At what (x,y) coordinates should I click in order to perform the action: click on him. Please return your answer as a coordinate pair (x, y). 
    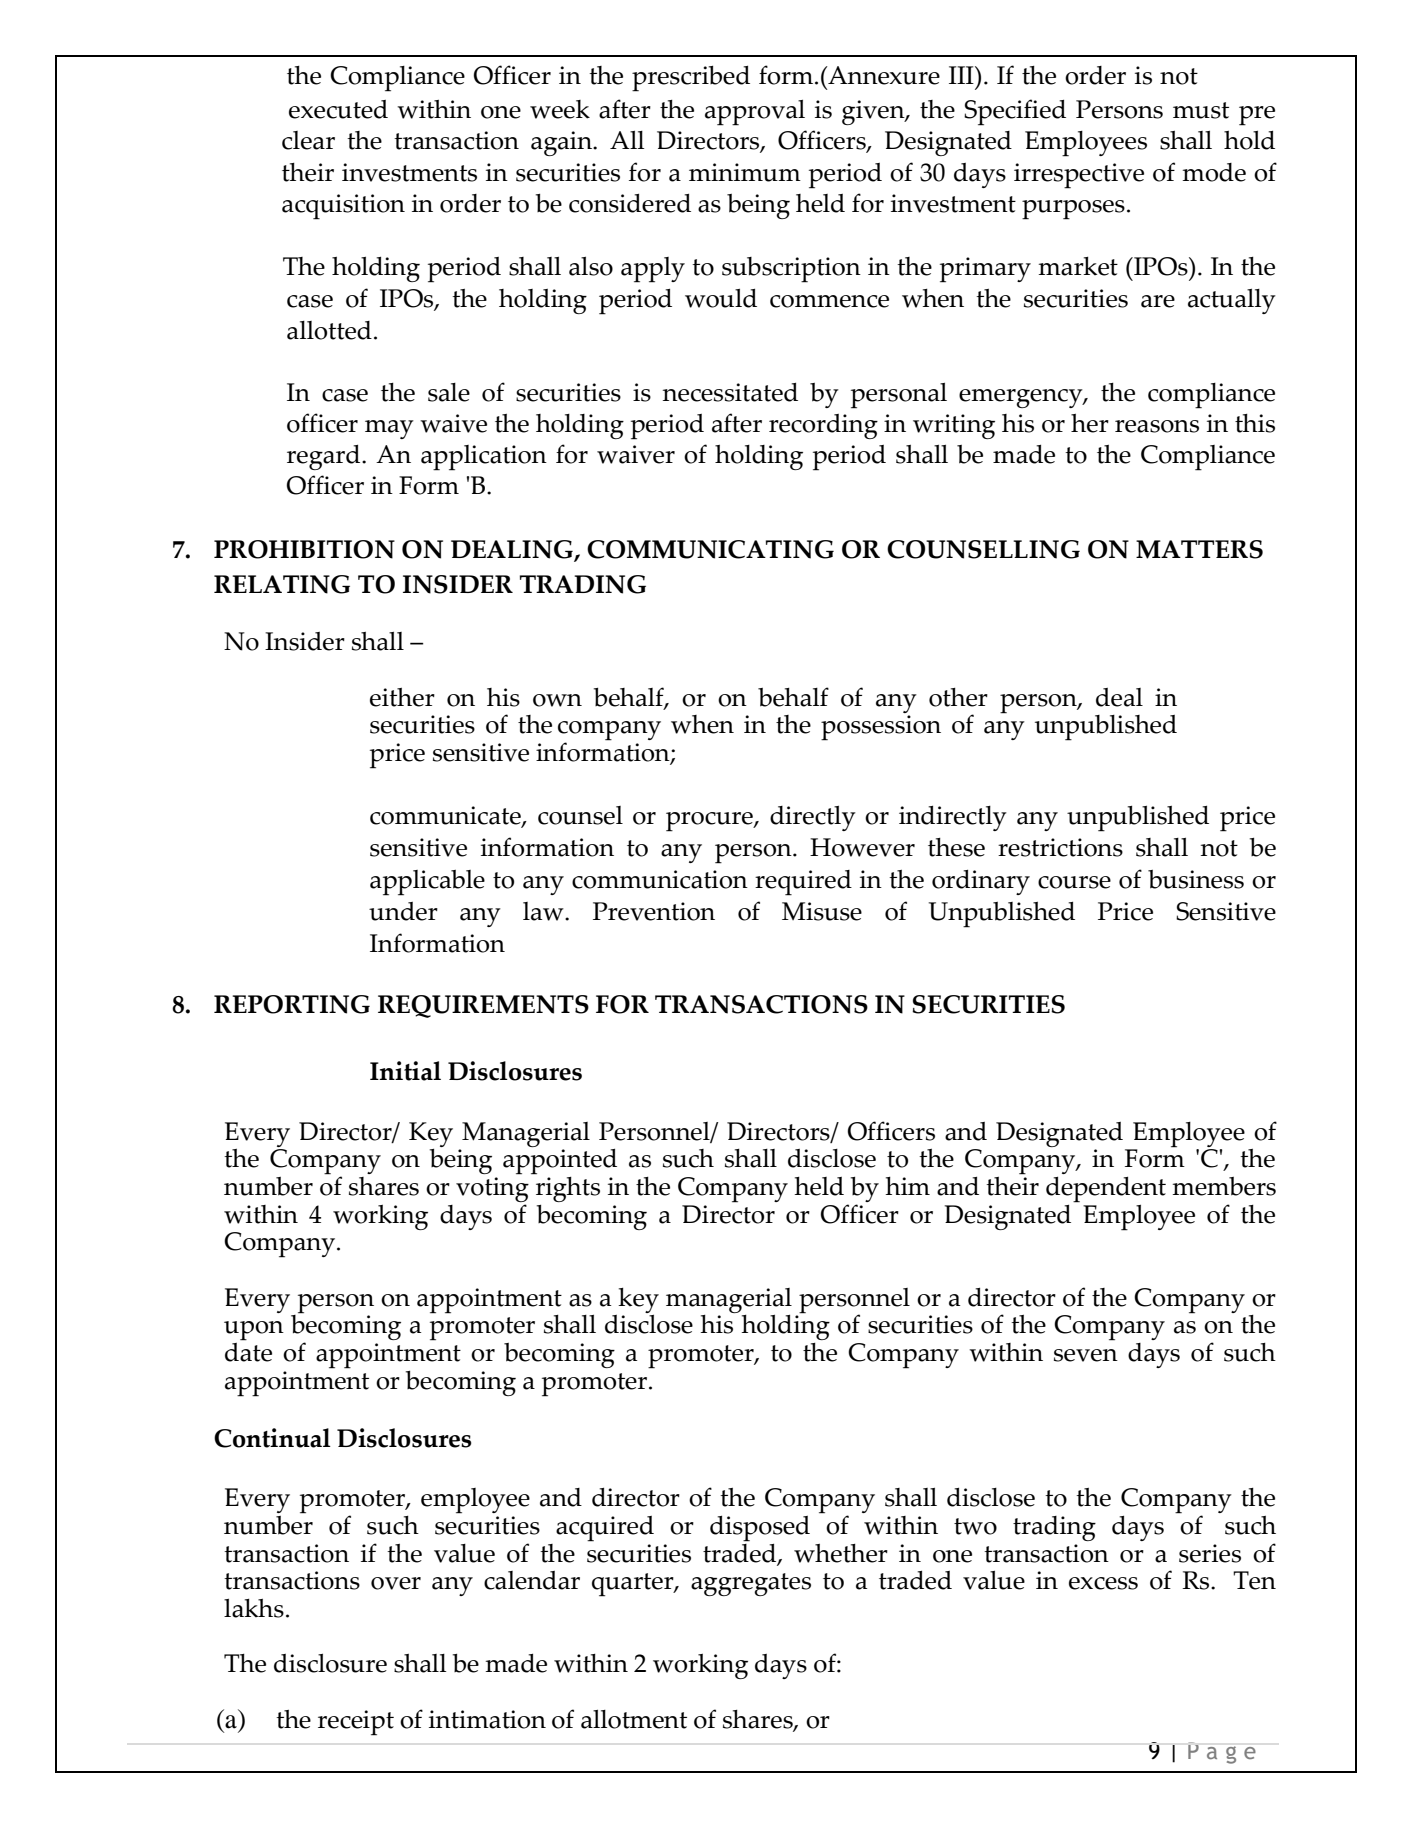
    Looking at the image, I should click on (907, 1186).
